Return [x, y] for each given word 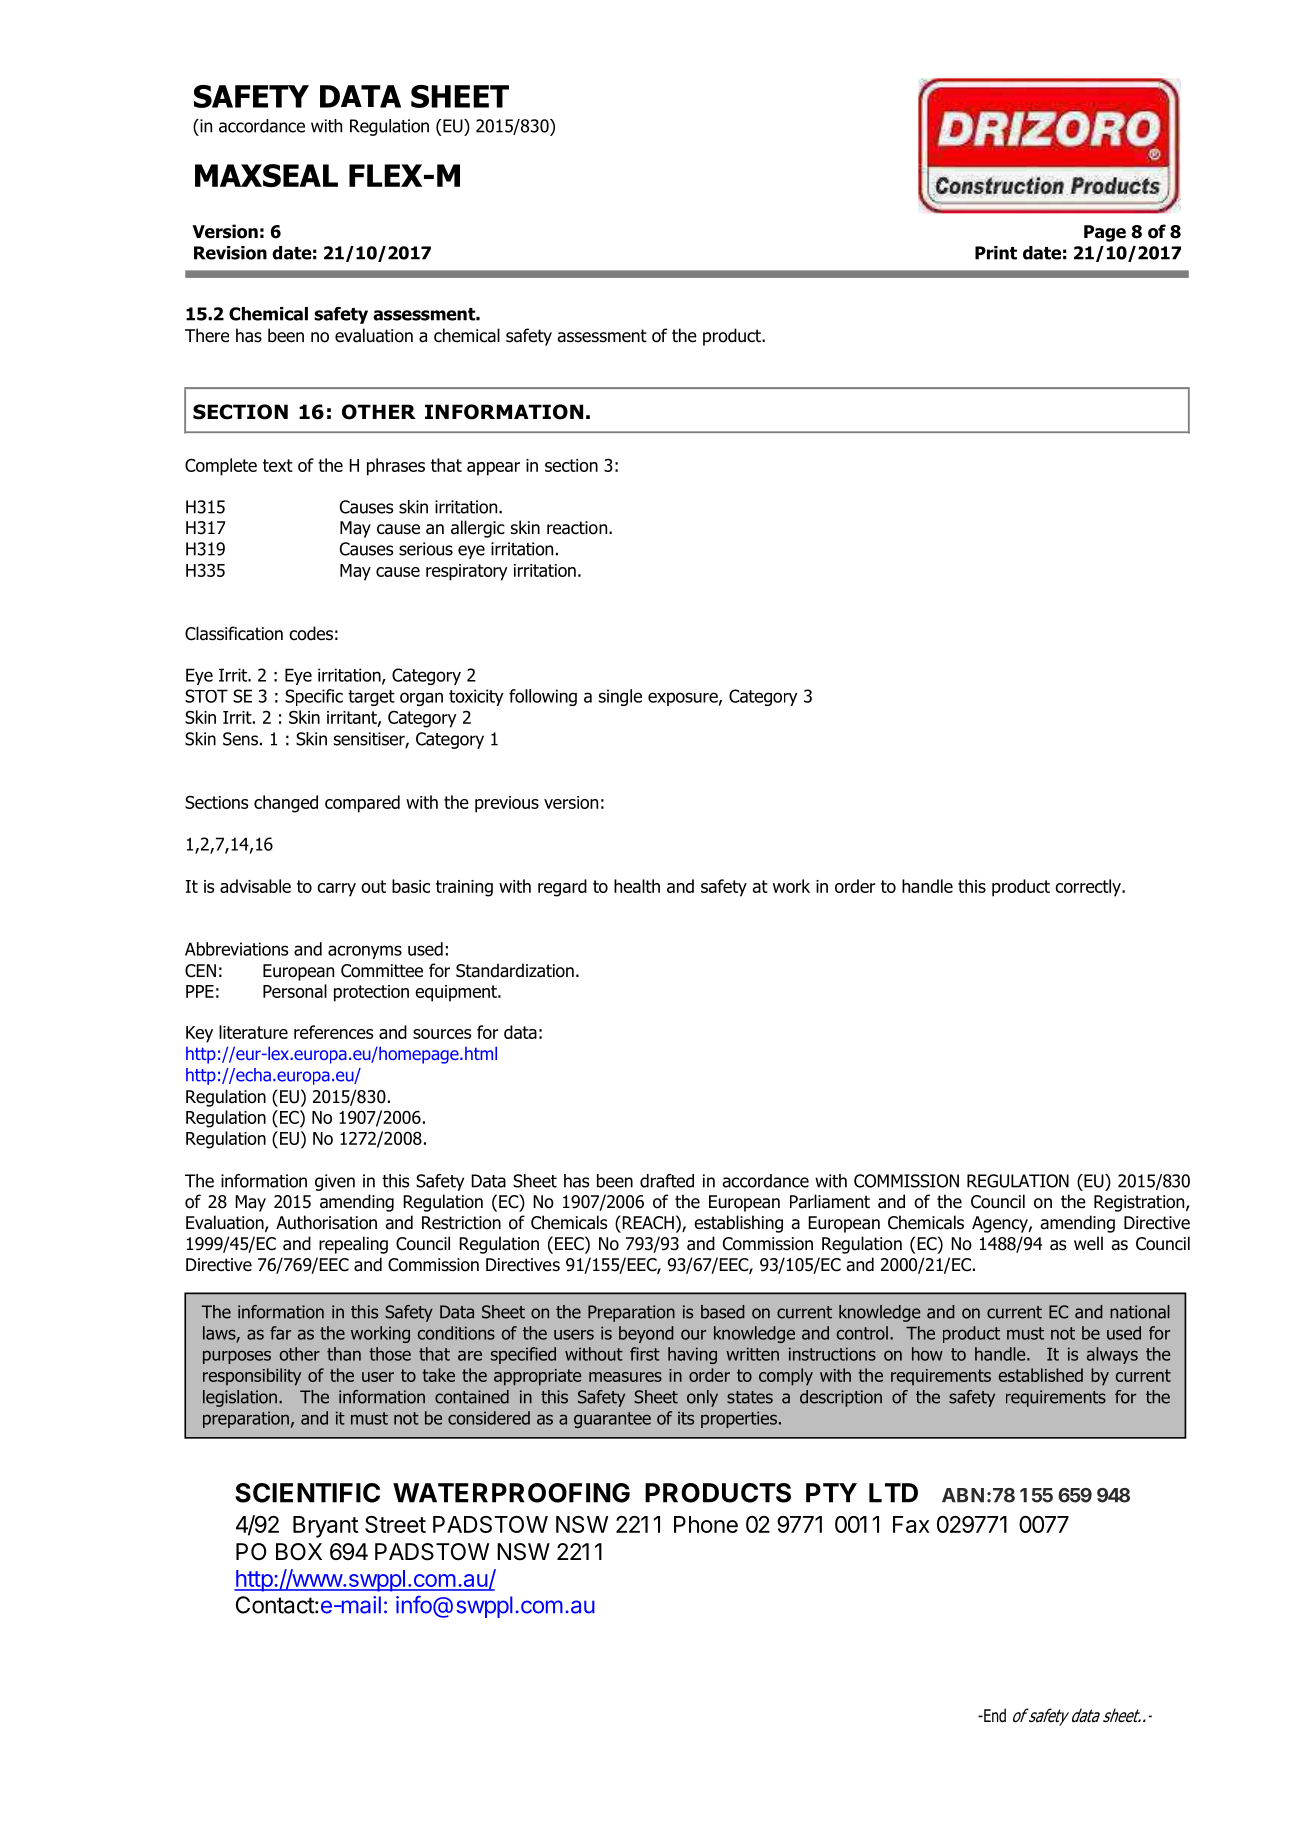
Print [996, 253]
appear [493, 469]
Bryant [325, 1527]
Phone [706, 1524]
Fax [911, 1524]
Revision [230, 253]
